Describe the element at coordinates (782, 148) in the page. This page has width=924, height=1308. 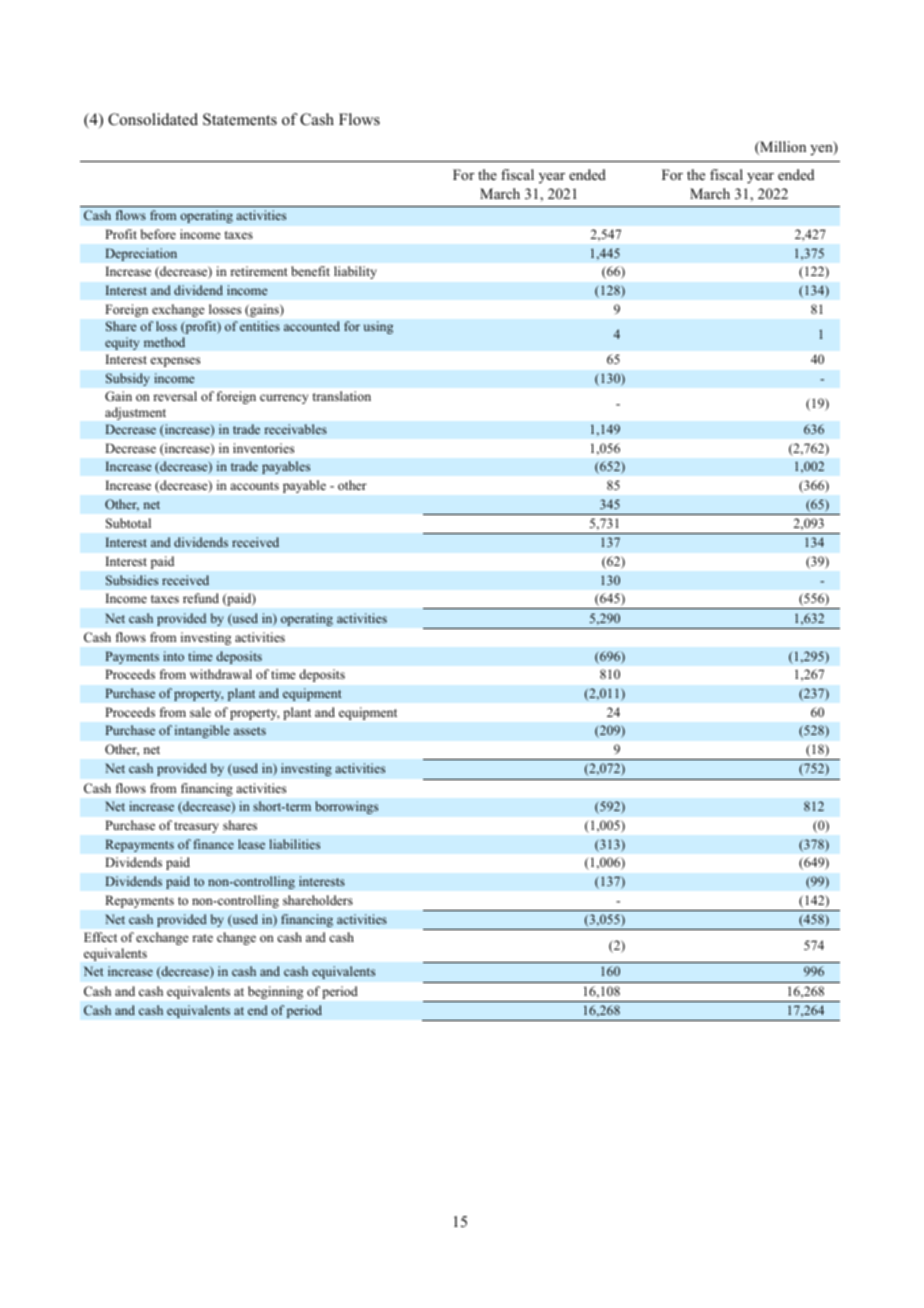
I see `Million` at that location.
